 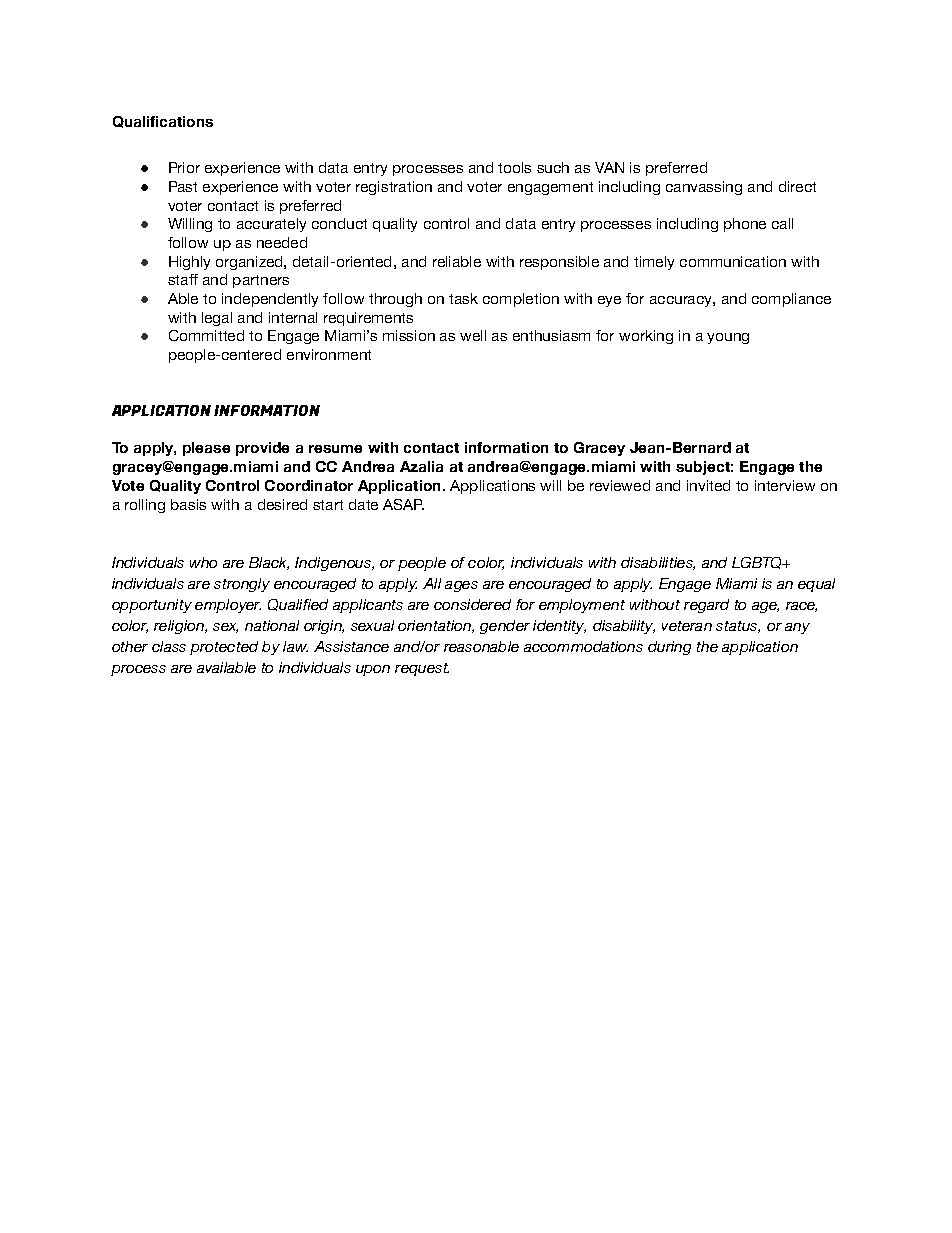 What do you see at coordinates (514, 167) in the page?
I see `tools` at bounding box center [514, 167].
